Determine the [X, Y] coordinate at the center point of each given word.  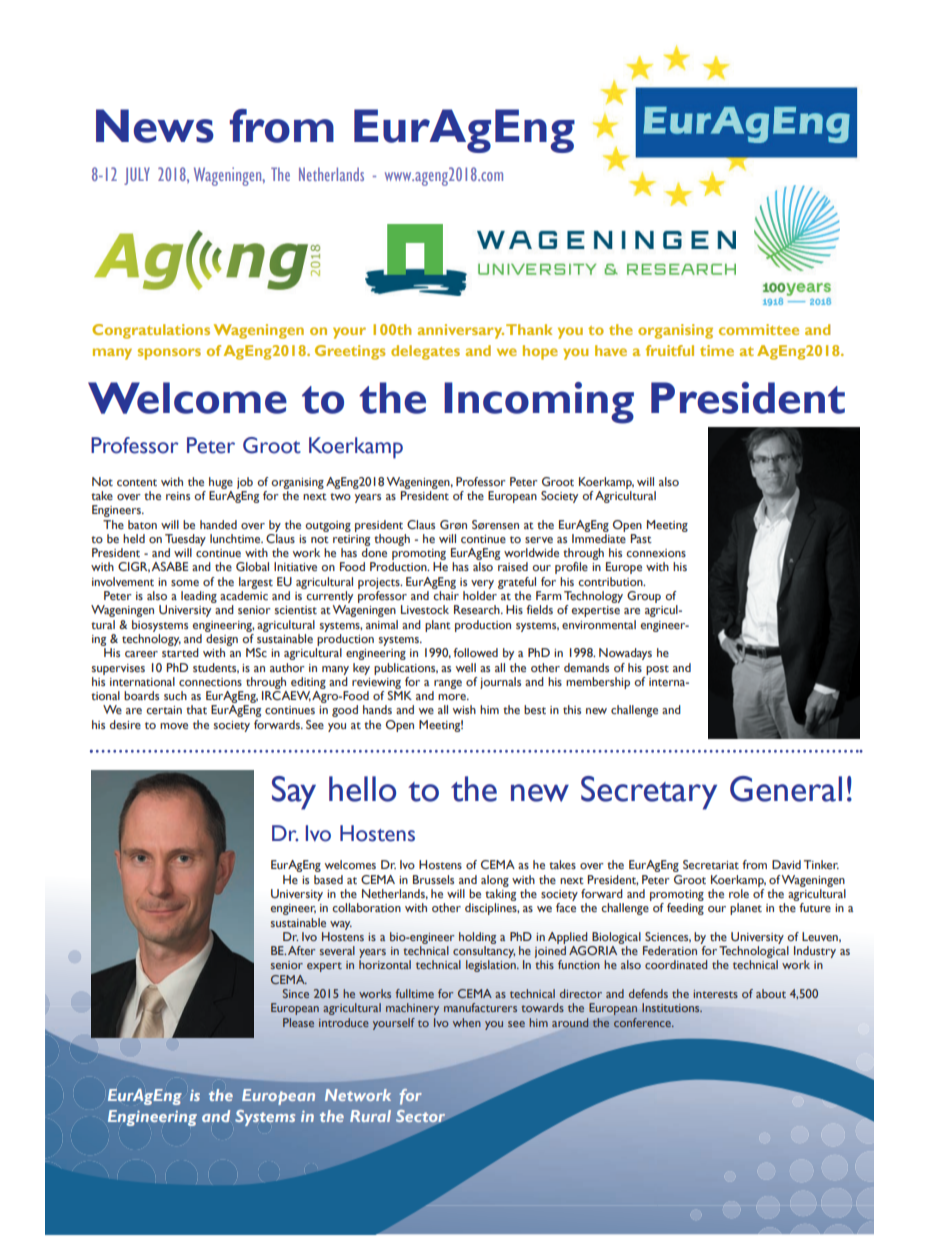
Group [644, 597]
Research [478, 609]
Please [298, 1022]
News [155, 126]
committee [759, 329]
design [222, 640]
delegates [425, 352]
